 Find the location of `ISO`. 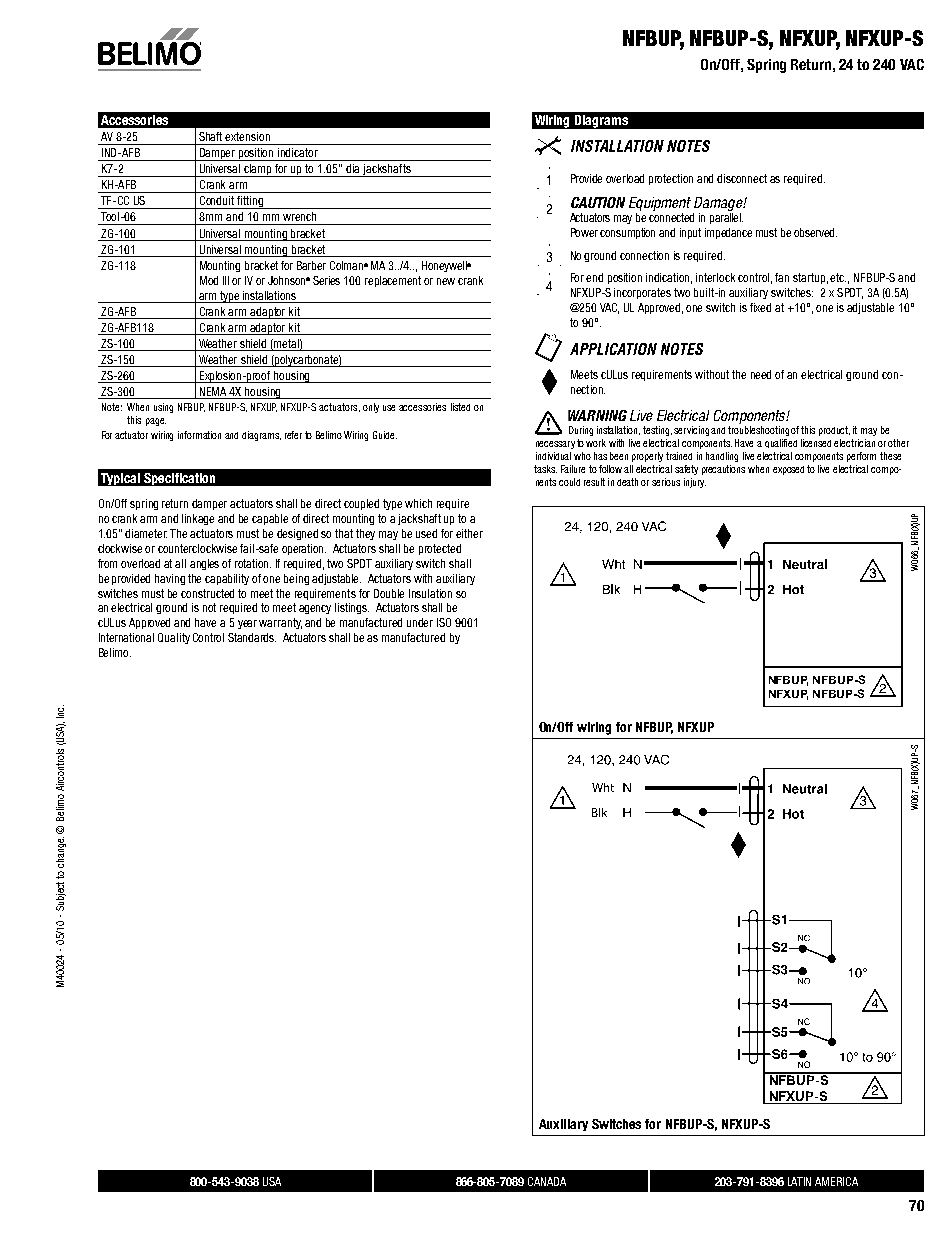

ISO is located at coordinates (444, 622).
